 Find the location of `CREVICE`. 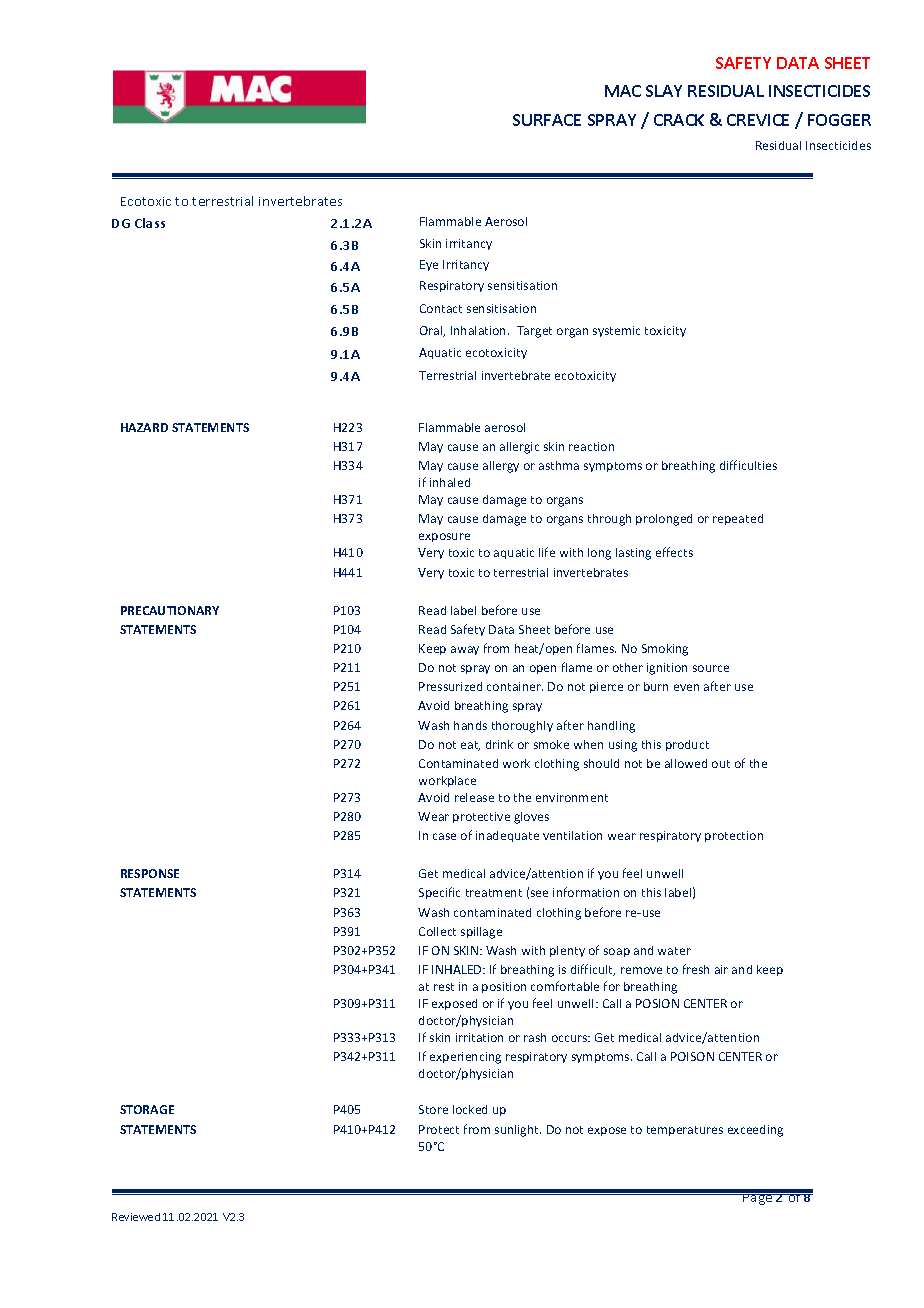

CREVICE is located at coordinates (758, 120).
